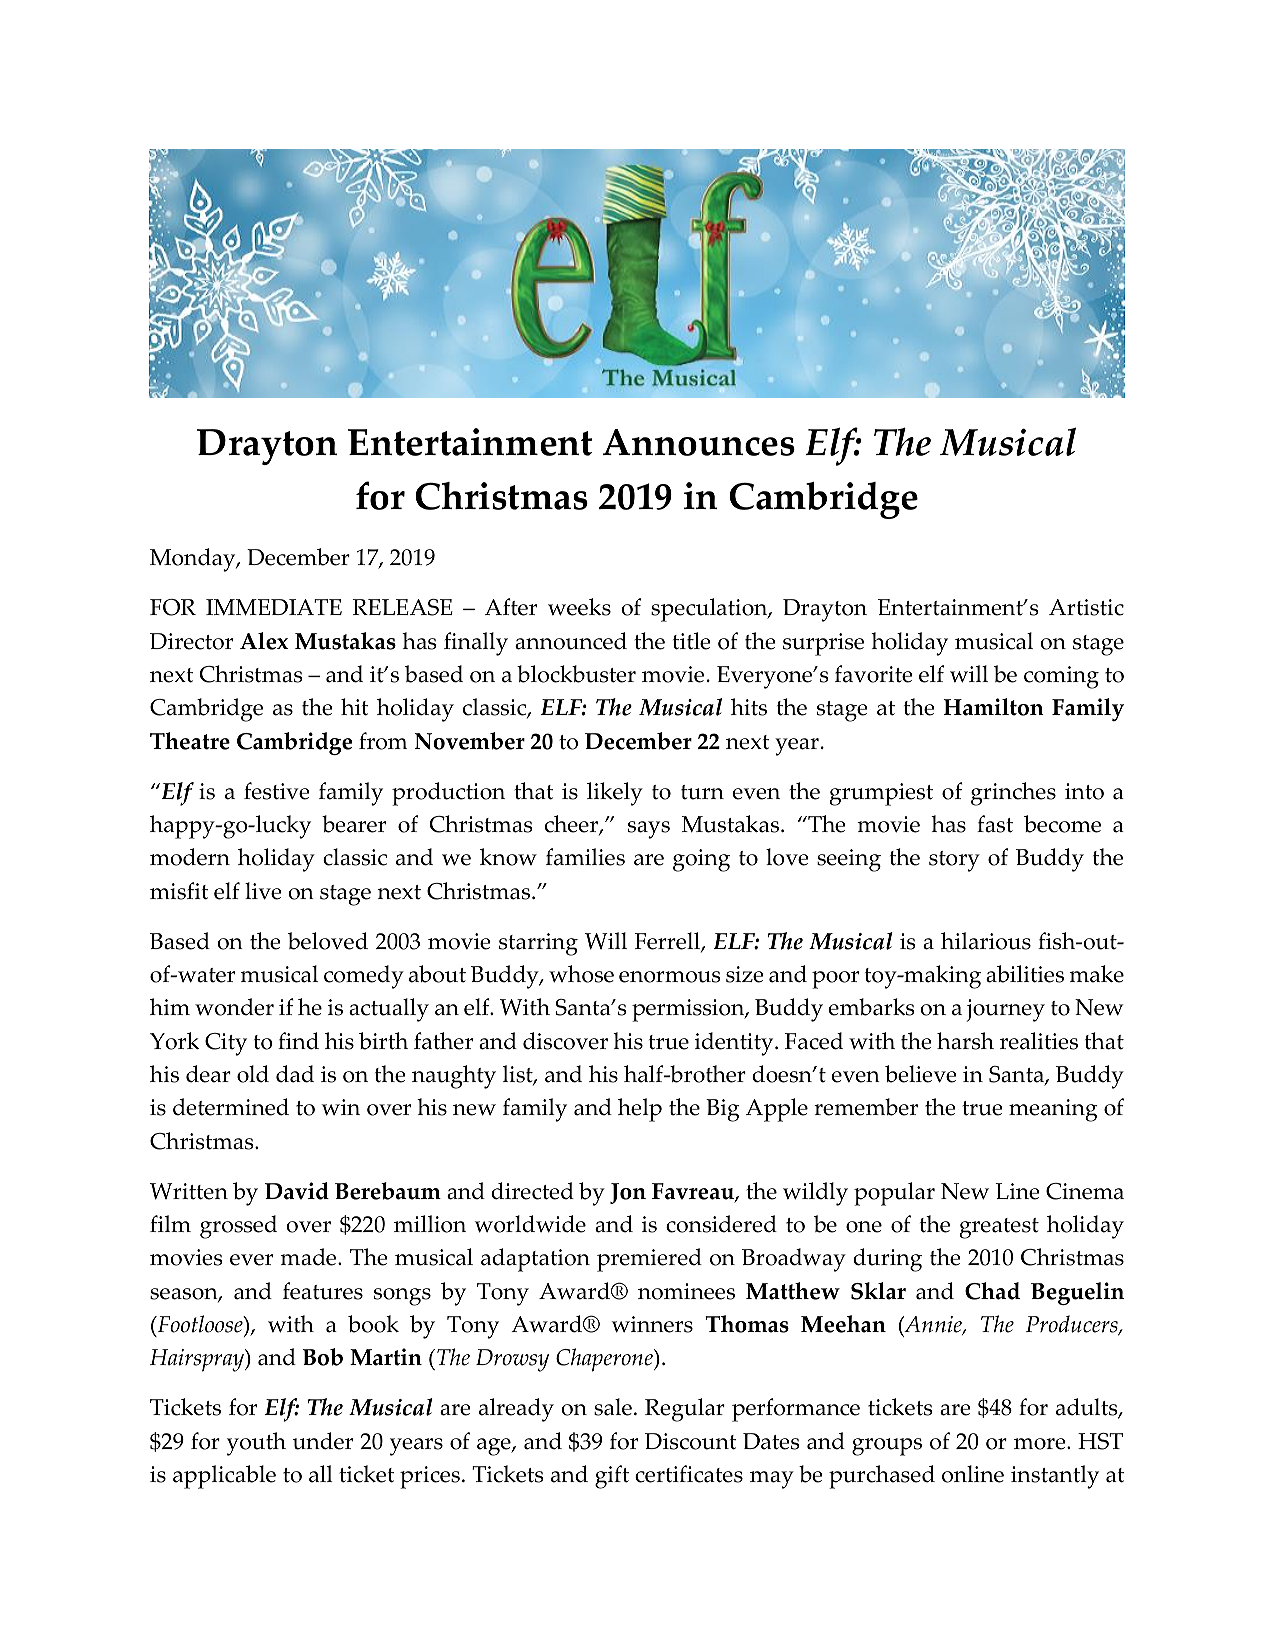 The height and width of the screenshot is (1648, 1274). What do you see at coordinates (274, 607) in the screenshot?
I see `IMMEDIATE` at bounding box center [274, 607].
